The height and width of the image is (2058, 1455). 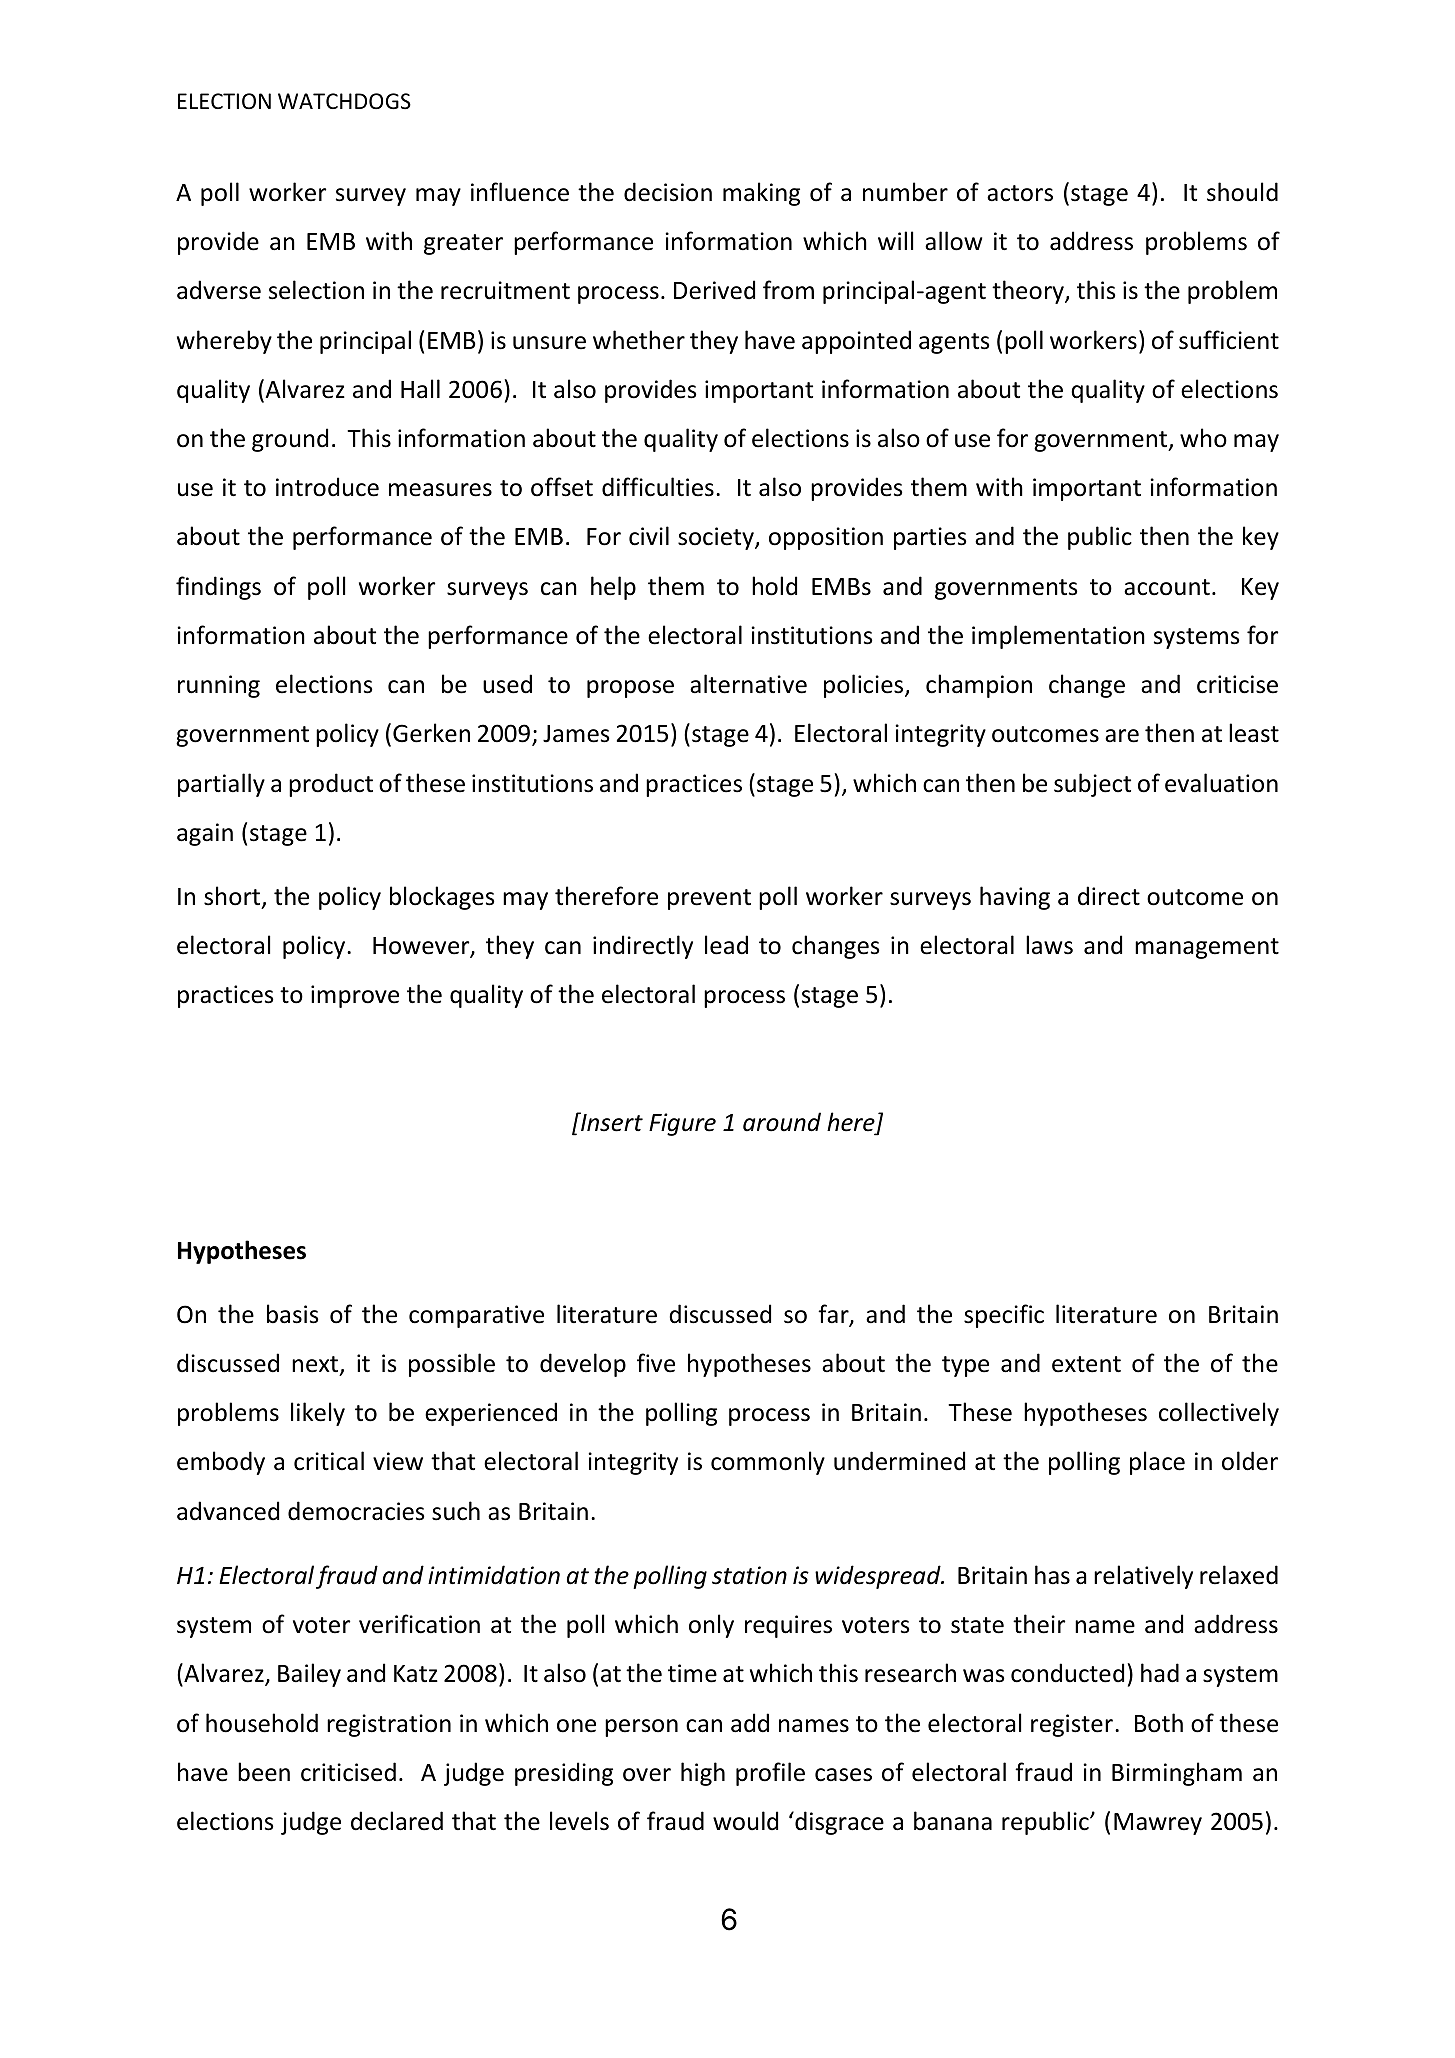 What do you see at coordinates (264, 1772) in the image?
I see `been` at bounding box center [264, 1772].
